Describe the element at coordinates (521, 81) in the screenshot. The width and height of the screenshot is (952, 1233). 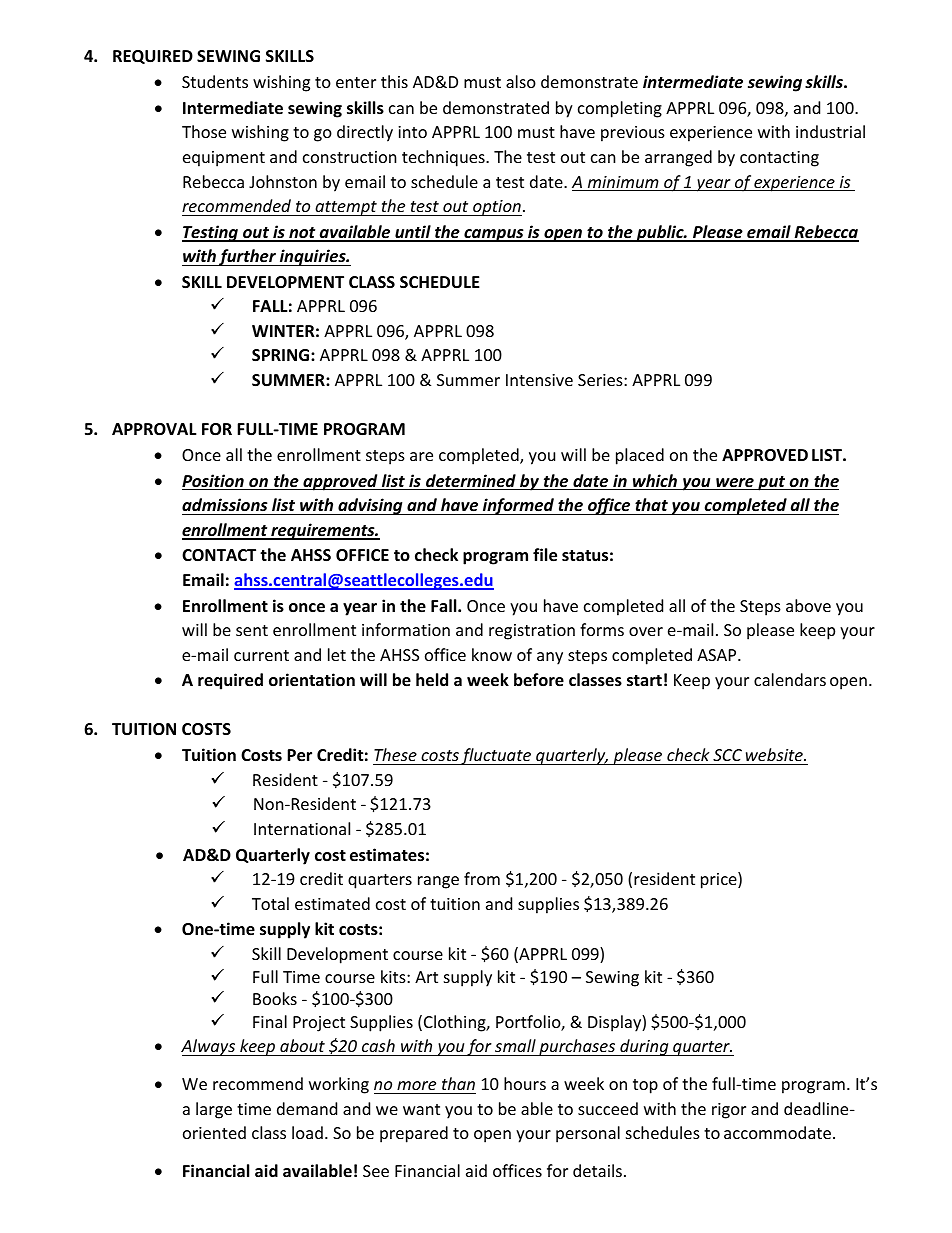
I see `also` at that location.
